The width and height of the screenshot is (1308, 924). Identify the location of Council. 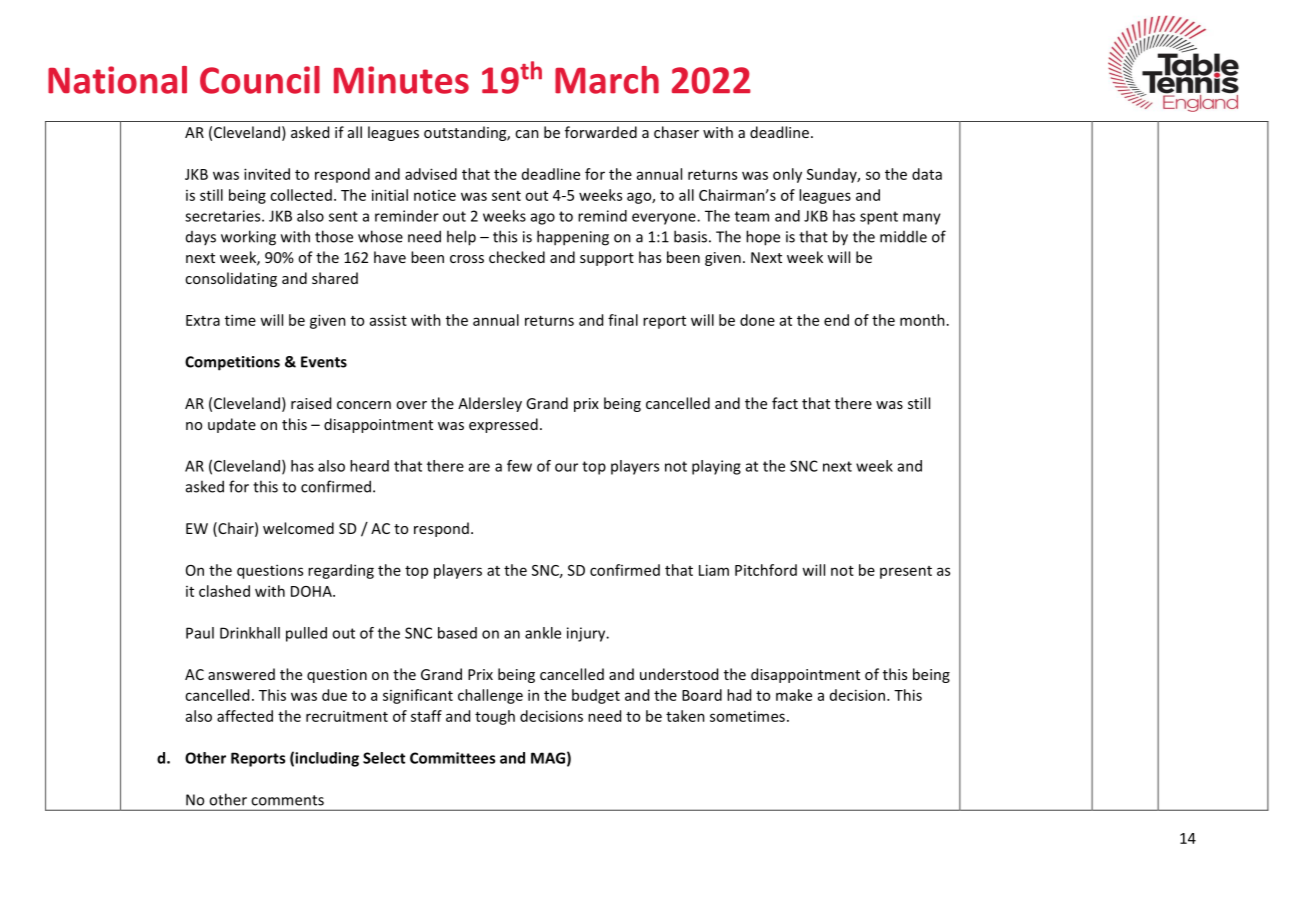
(260, 80).
